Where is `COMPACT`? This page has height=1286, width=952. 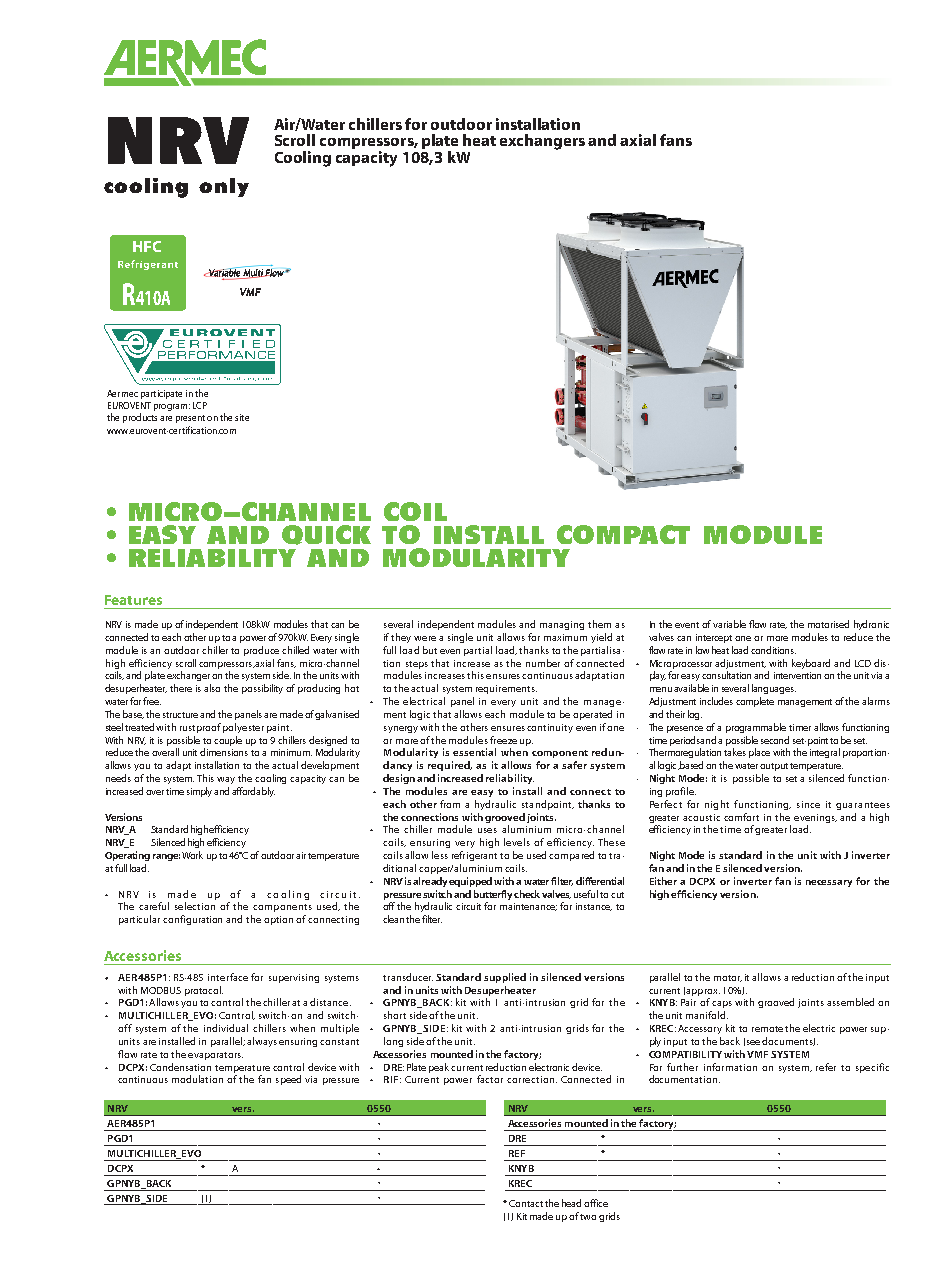 COMPACT is located at coordinates (623, 534).
